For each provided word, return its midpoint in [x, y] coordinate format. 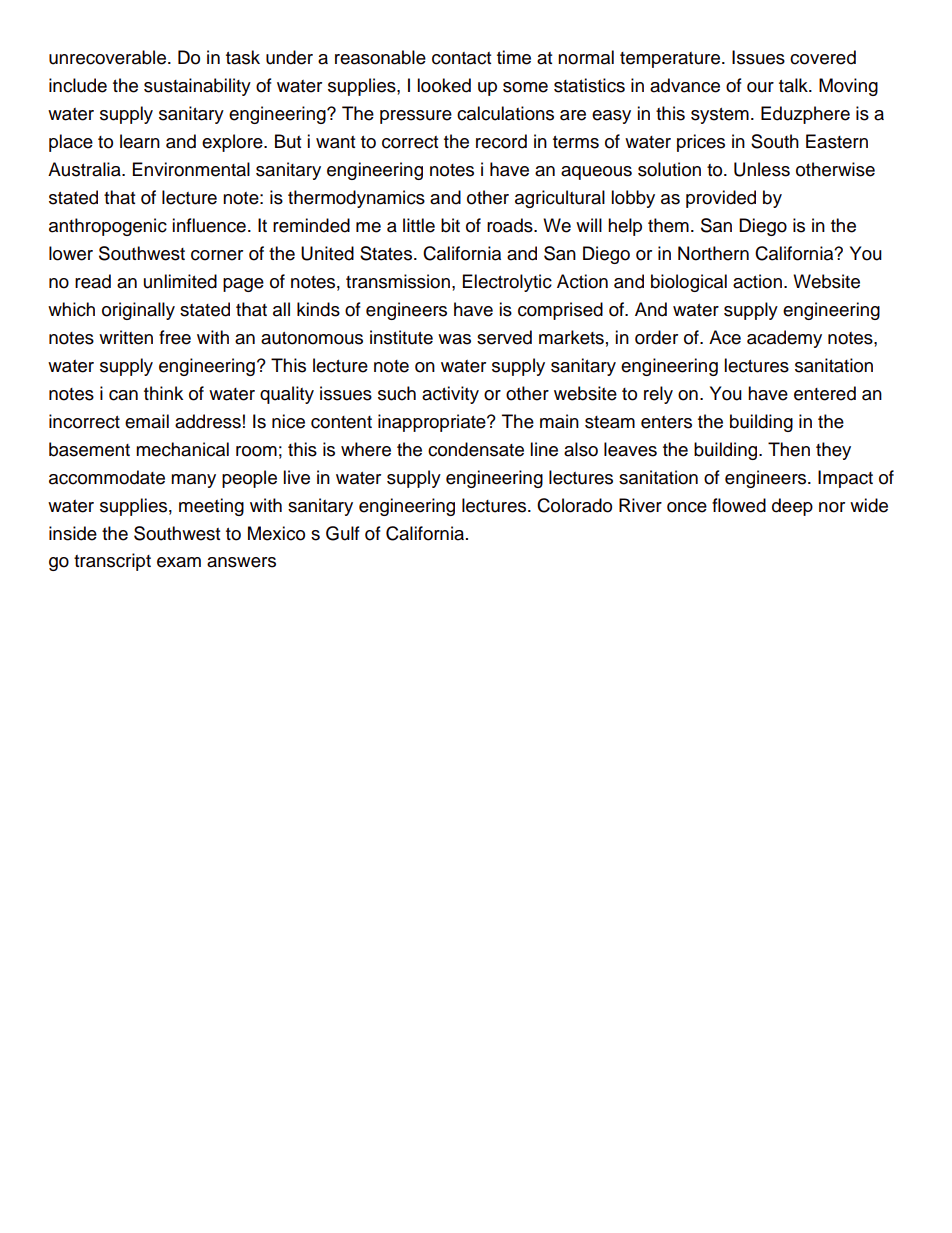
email [147, 421]
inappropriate [433, 423]
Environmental [191, 169]
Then [789, 449]
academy [784, 339]
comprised [560, 311]
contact [461, 58]
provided [721, 199]
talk [794, 85]
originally [138, 311]
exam [179, 562]
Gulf [343, 533]
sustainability [197, 87]
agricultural [560, 199]
